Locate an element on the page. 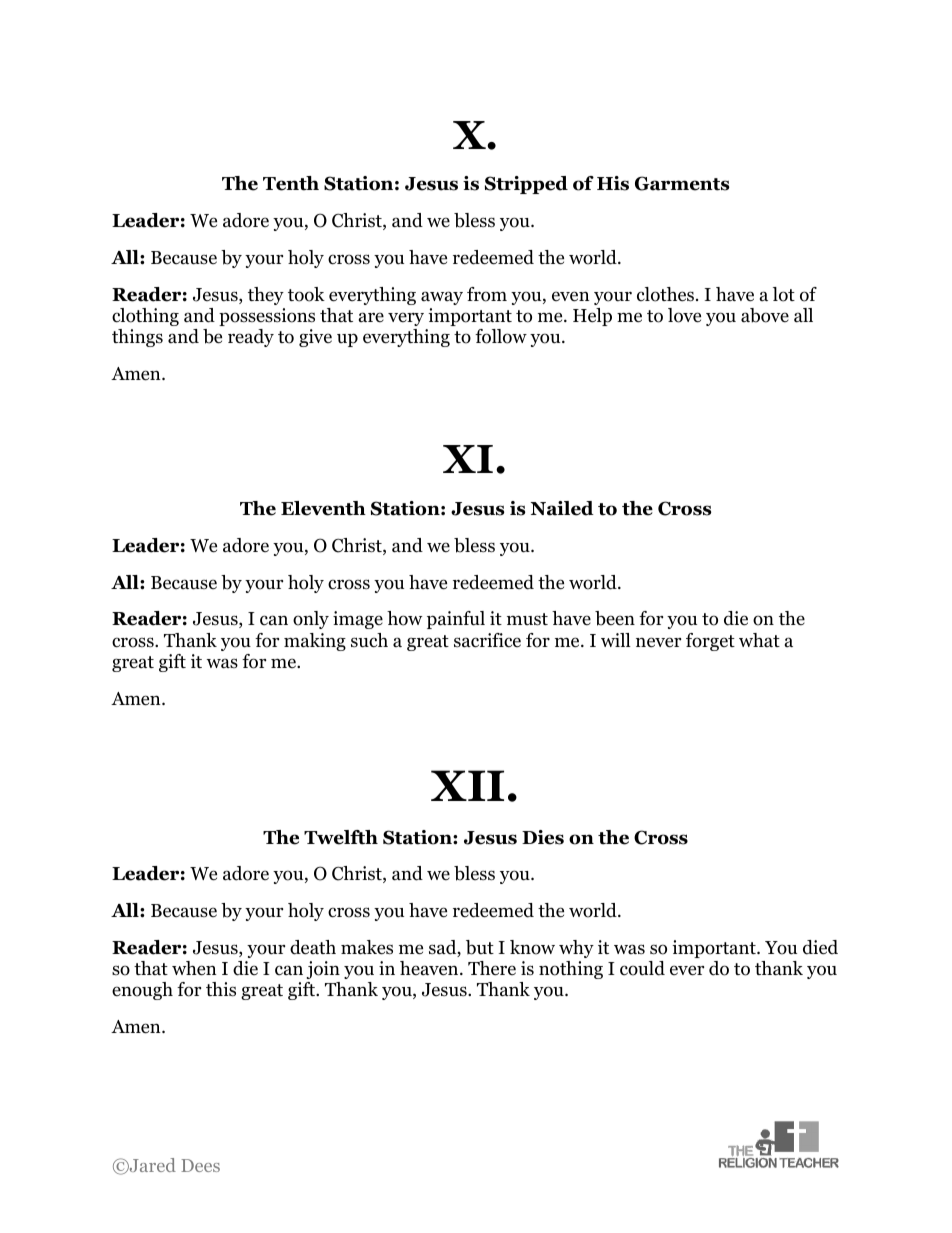 This page has height=1233, width=952. Twelfth is located at coordinates (341, 837).
